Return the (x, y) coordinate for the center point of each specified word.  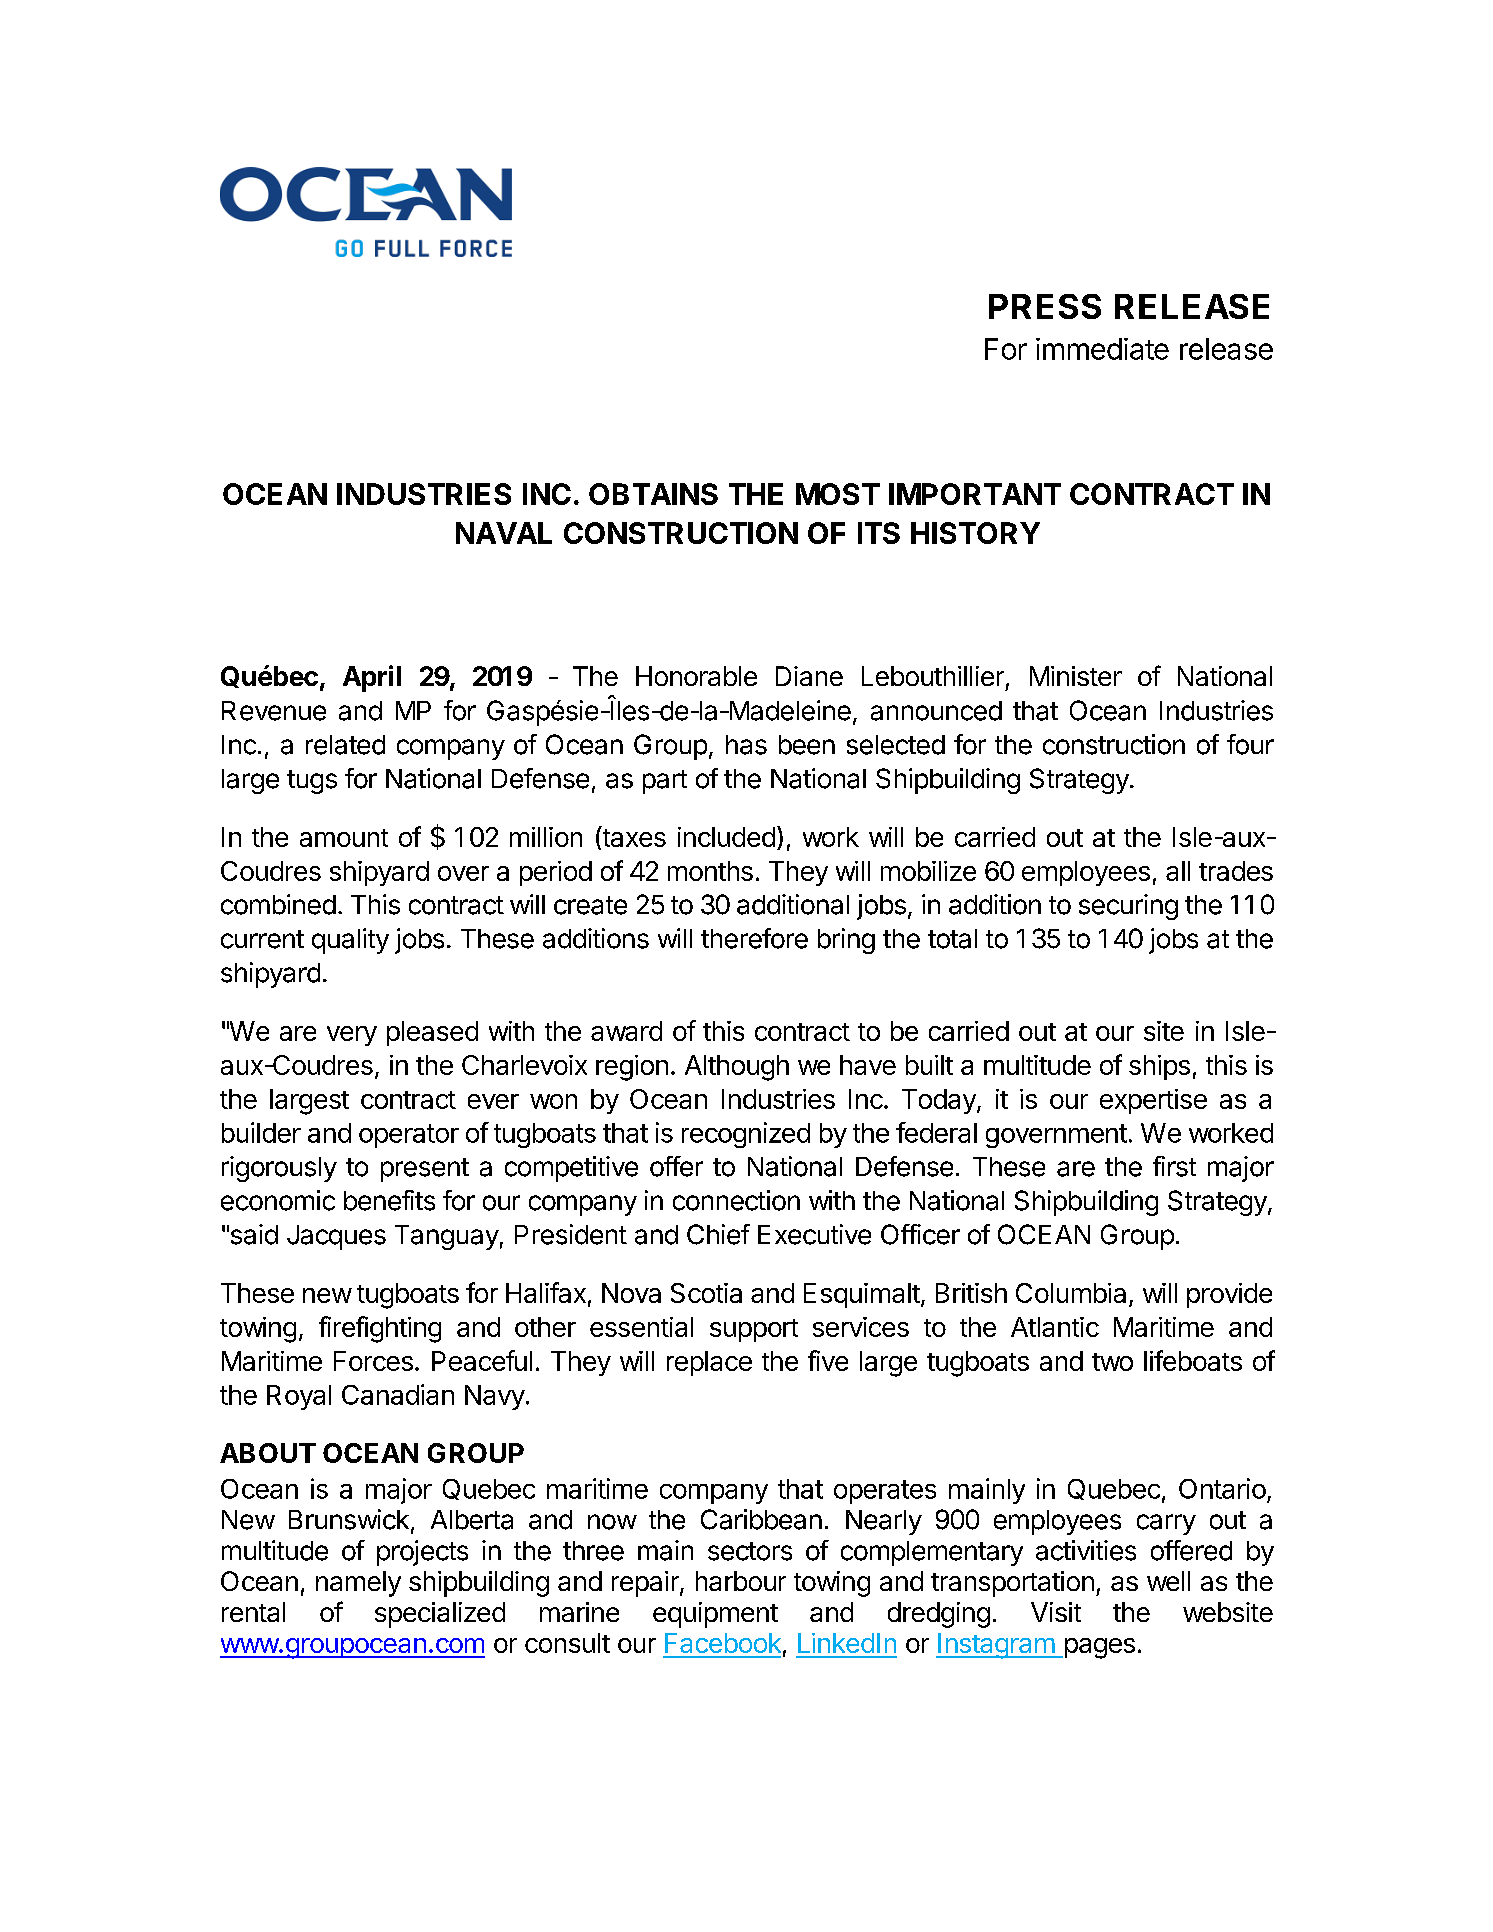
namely (358, 1584)
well (1168, 1581)
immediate (1102, 349)
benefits (389, 1200)
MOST (838, 494)
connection (736, 1200)
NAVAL (504, 533)
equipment (715, 1615)
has (746, 745)
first (1174, 1166)
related (345, 745)
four (1250, 744)
